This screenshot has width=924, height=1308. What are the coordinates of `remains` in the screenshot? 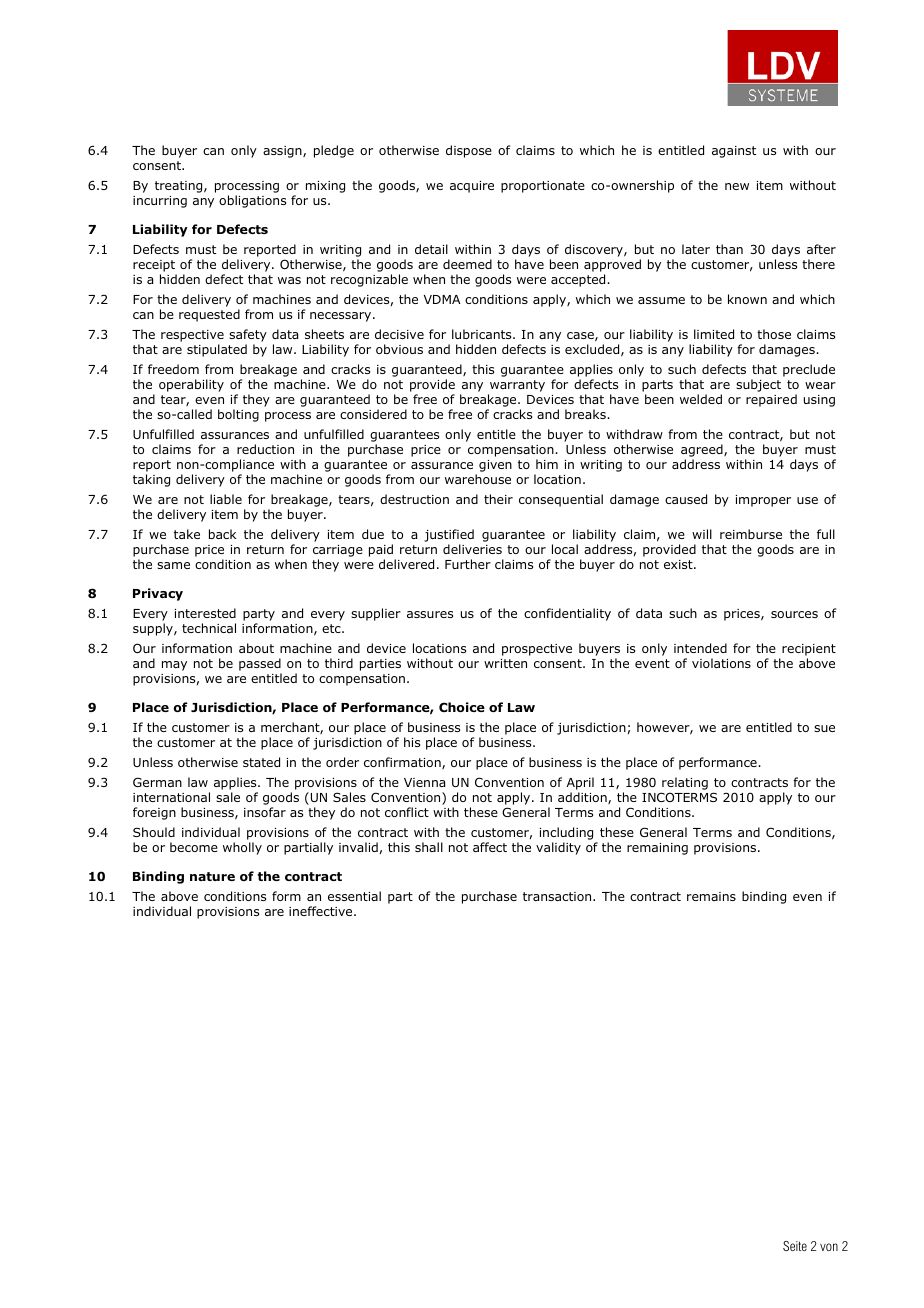 It's located at (711, 896).
